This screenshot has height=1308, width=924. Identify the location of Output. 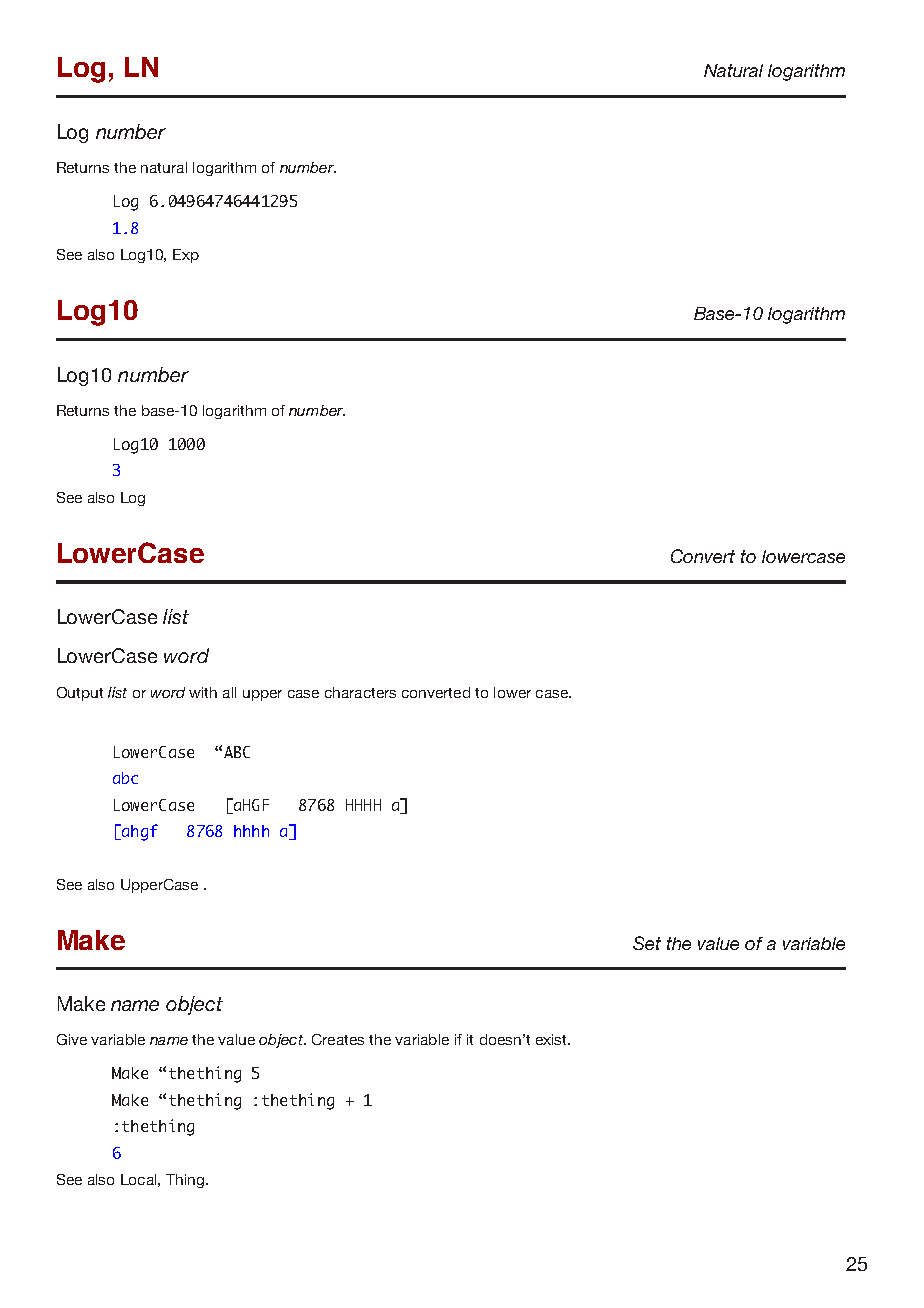
(80, 694).
